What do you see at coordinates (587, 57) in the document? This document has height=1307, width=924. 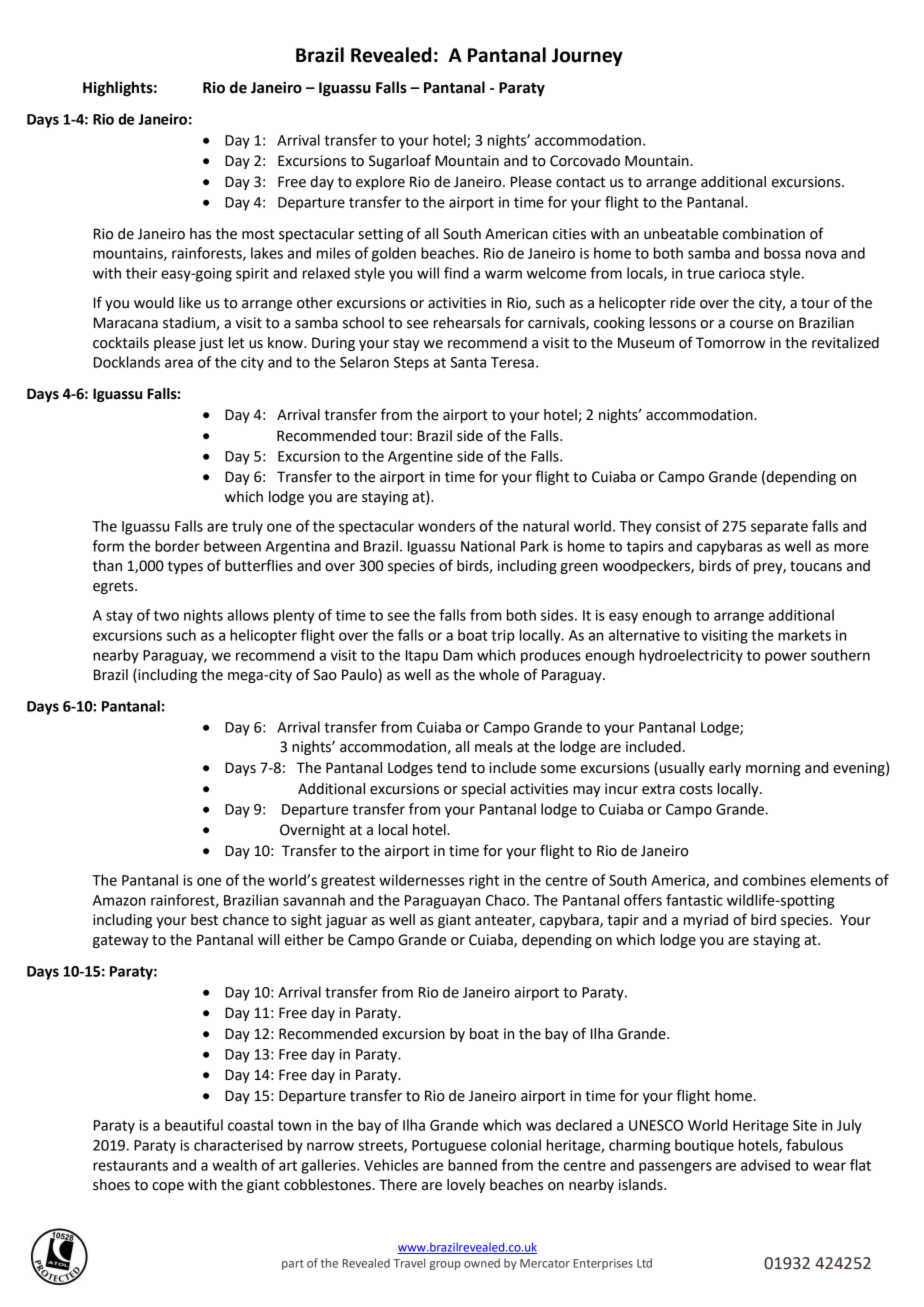 I see `Journey` at bounding box center [587, 57].
